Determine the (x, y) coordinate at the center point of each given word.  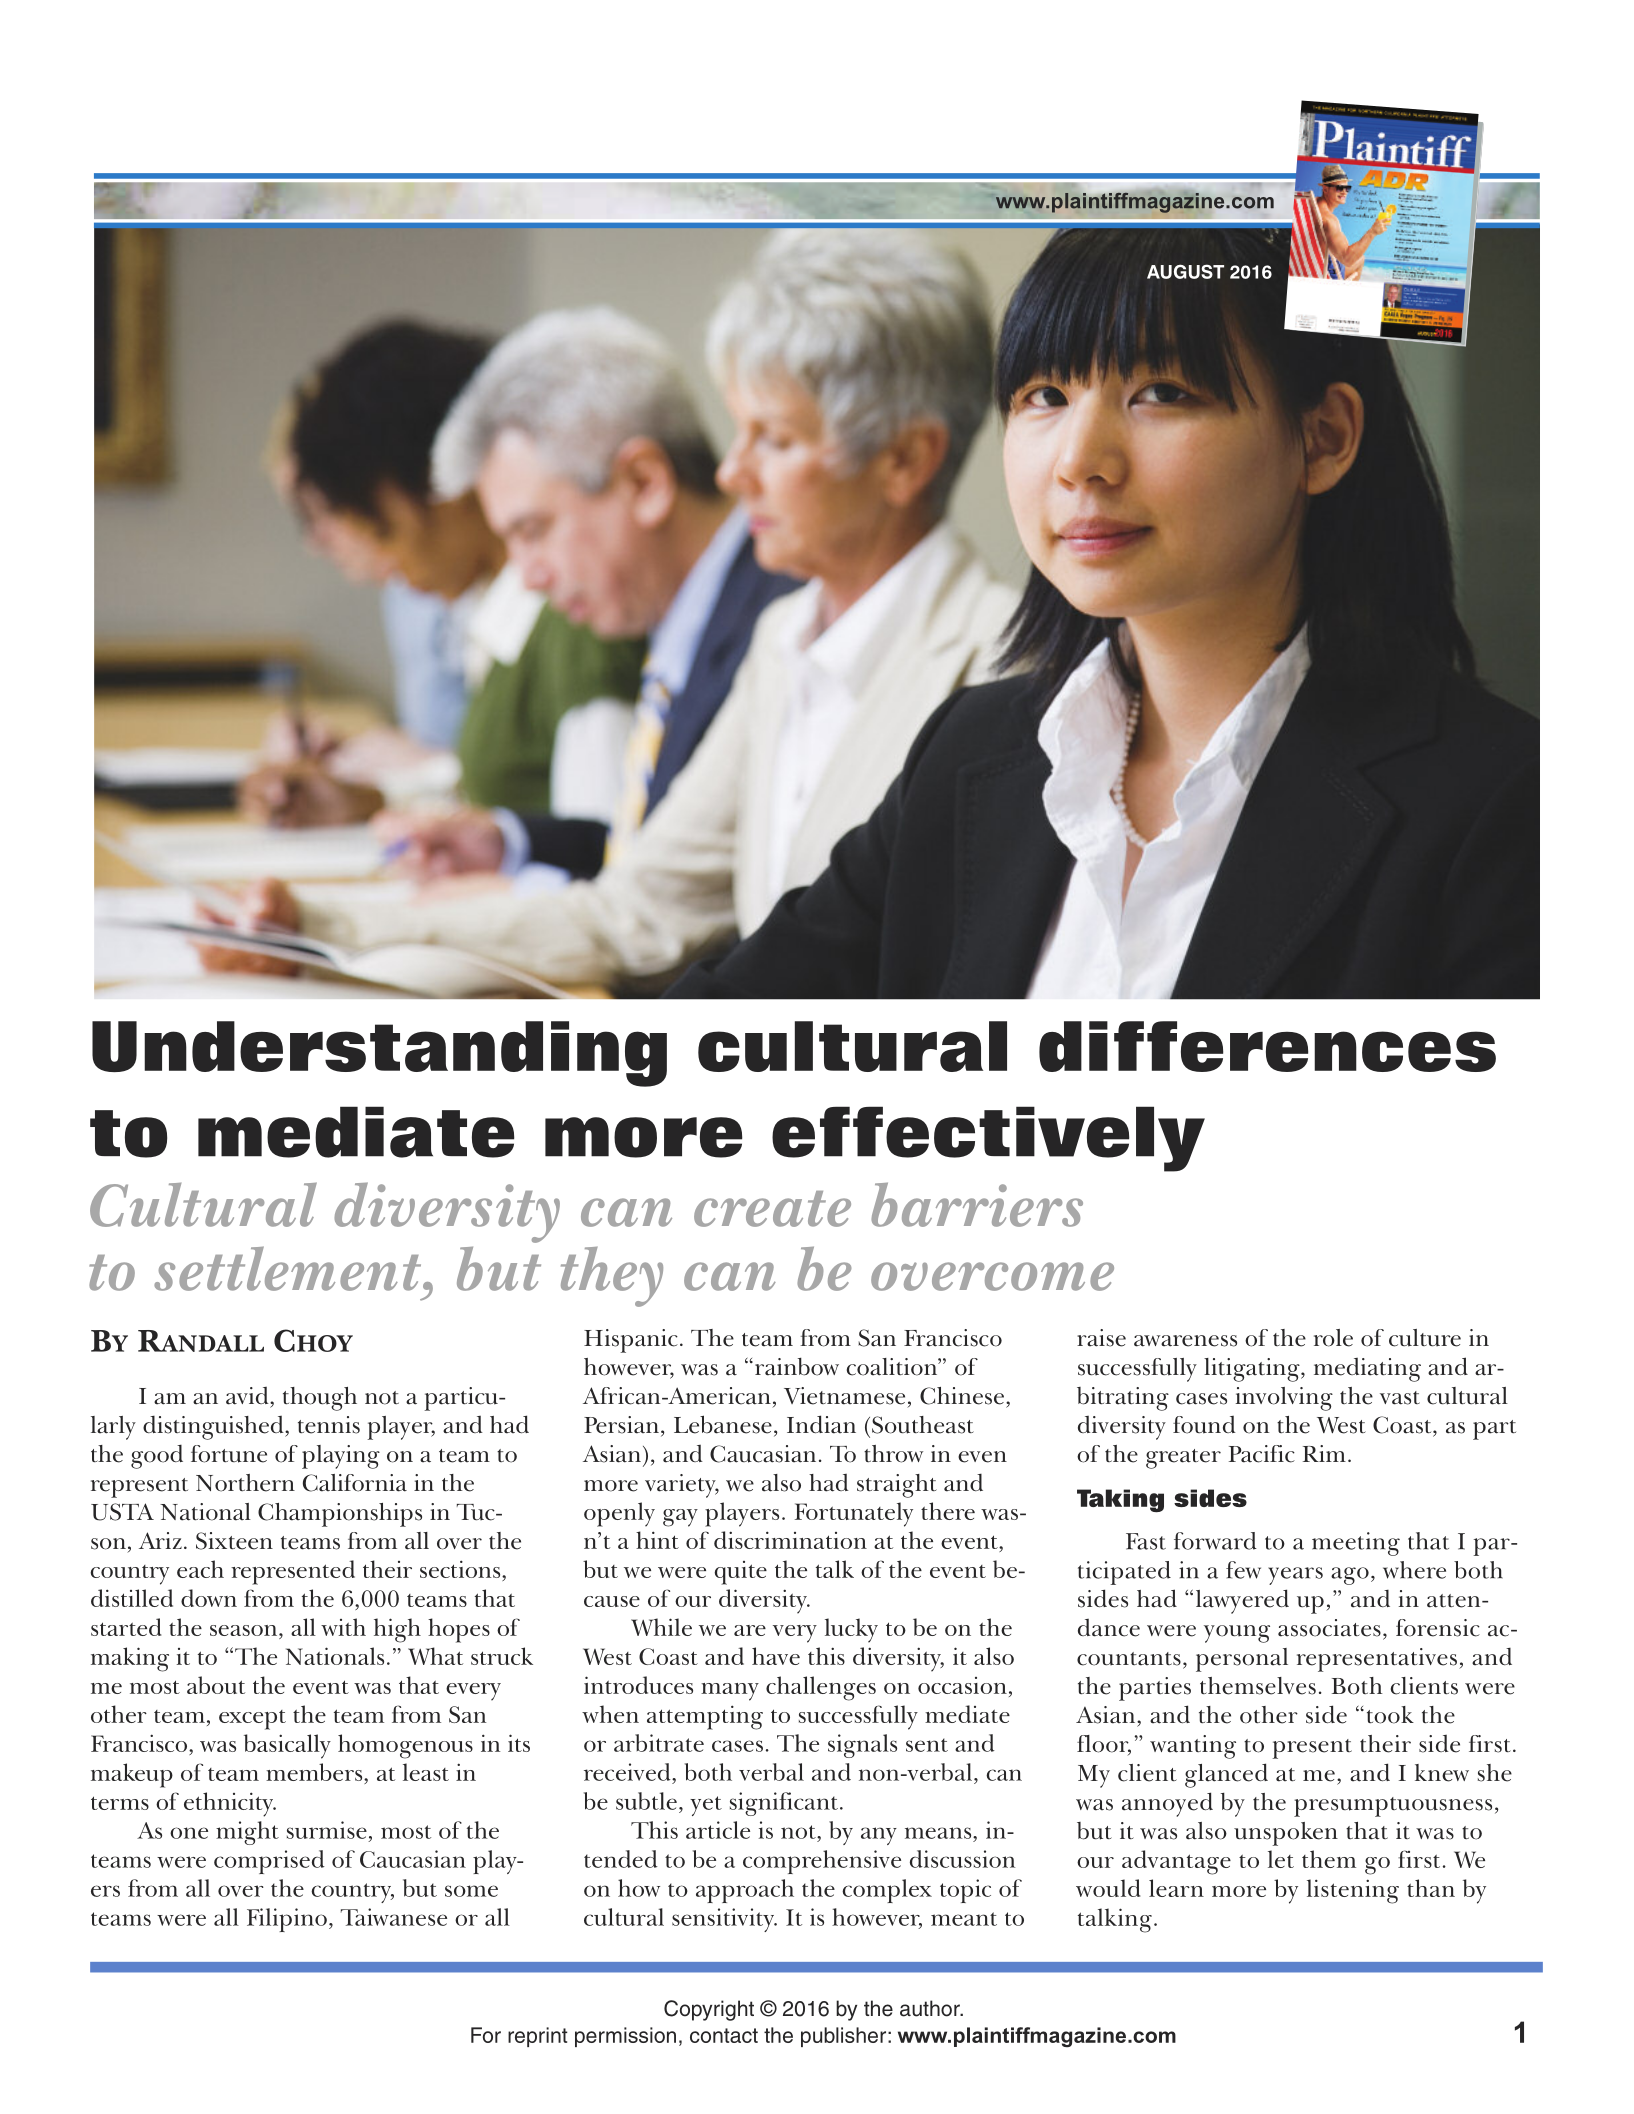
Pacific (1262, 1454)
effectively (988, 1139)
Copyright (709, 2010)
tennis (329, 1425)
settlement (289, 1268)
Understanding (379, 1054)
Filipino (287, 1920)
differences (1267, 1046)
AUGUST (1185, 271)
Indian (821, 1424)
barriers (977, 1204)
